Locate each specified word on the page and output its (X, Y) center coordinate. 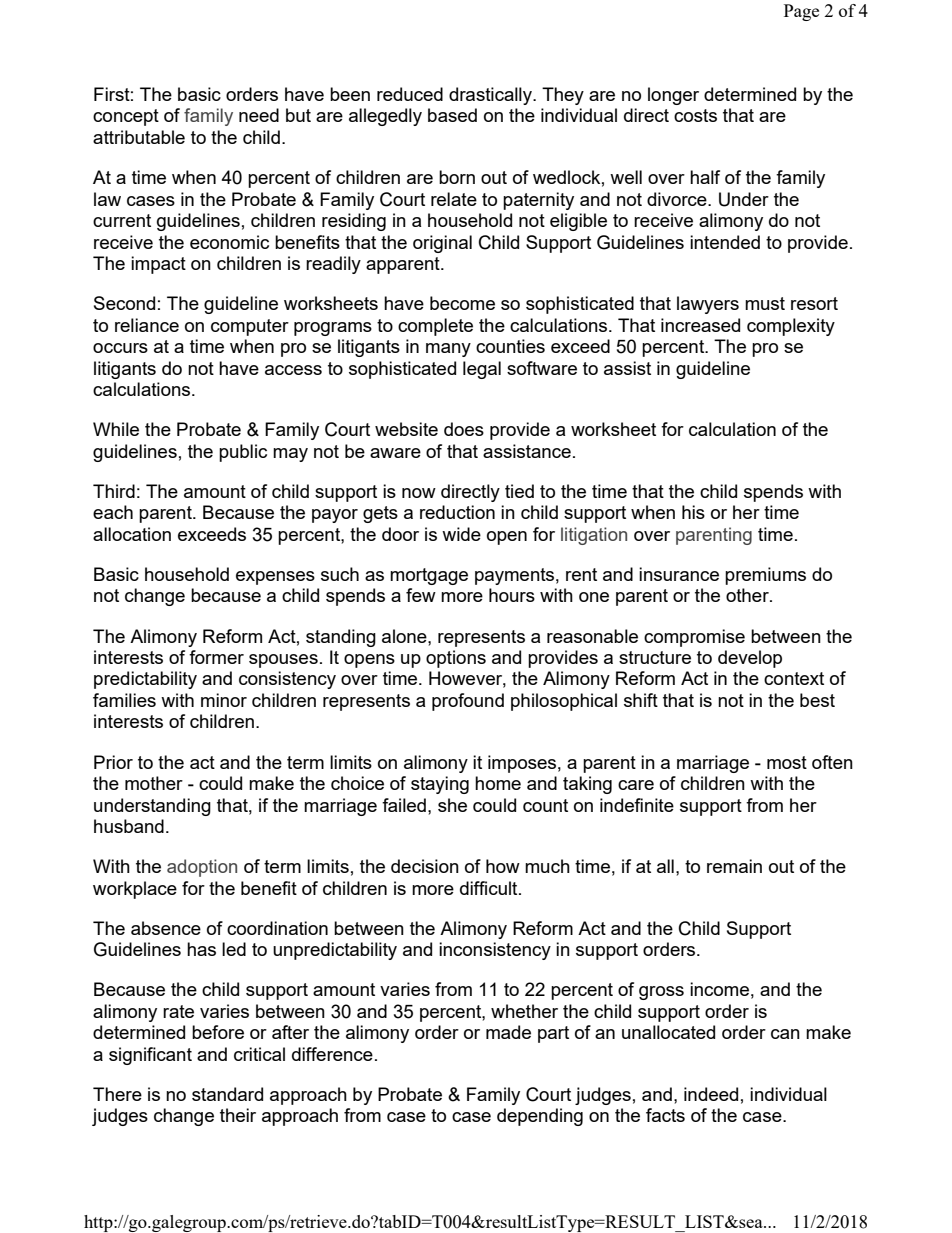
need (259, 115)
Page (801, 12)
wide (461, 534)
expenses (275, 578)
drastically (491, 96)
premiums (765, 576)
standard (227, 1094)
